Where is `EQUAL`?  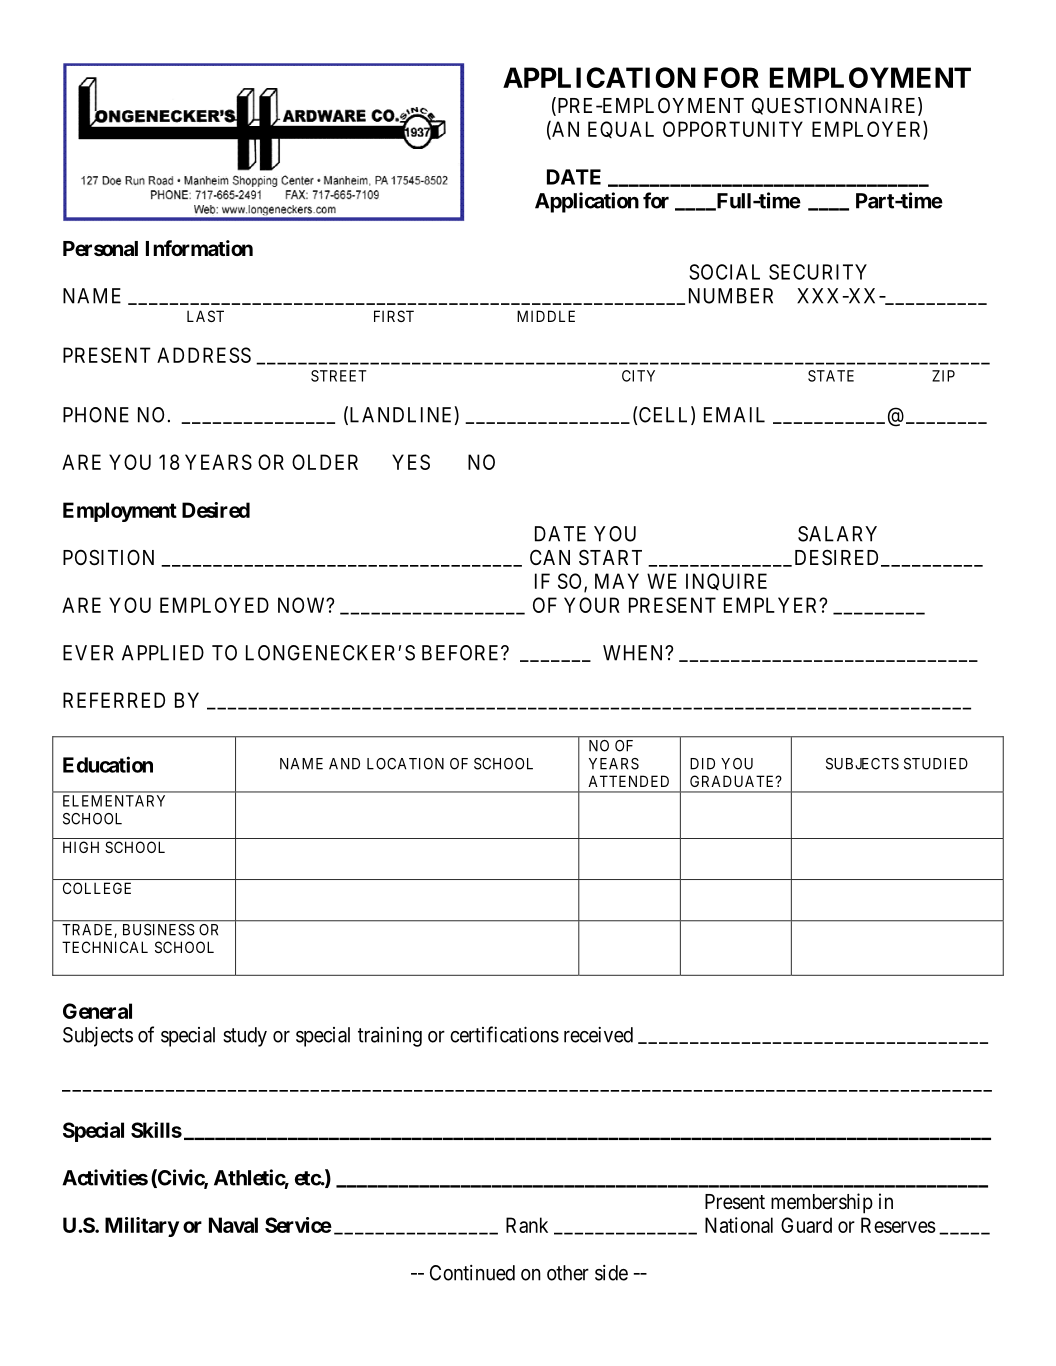 EQUAL is located at coordinates (621, 129).
